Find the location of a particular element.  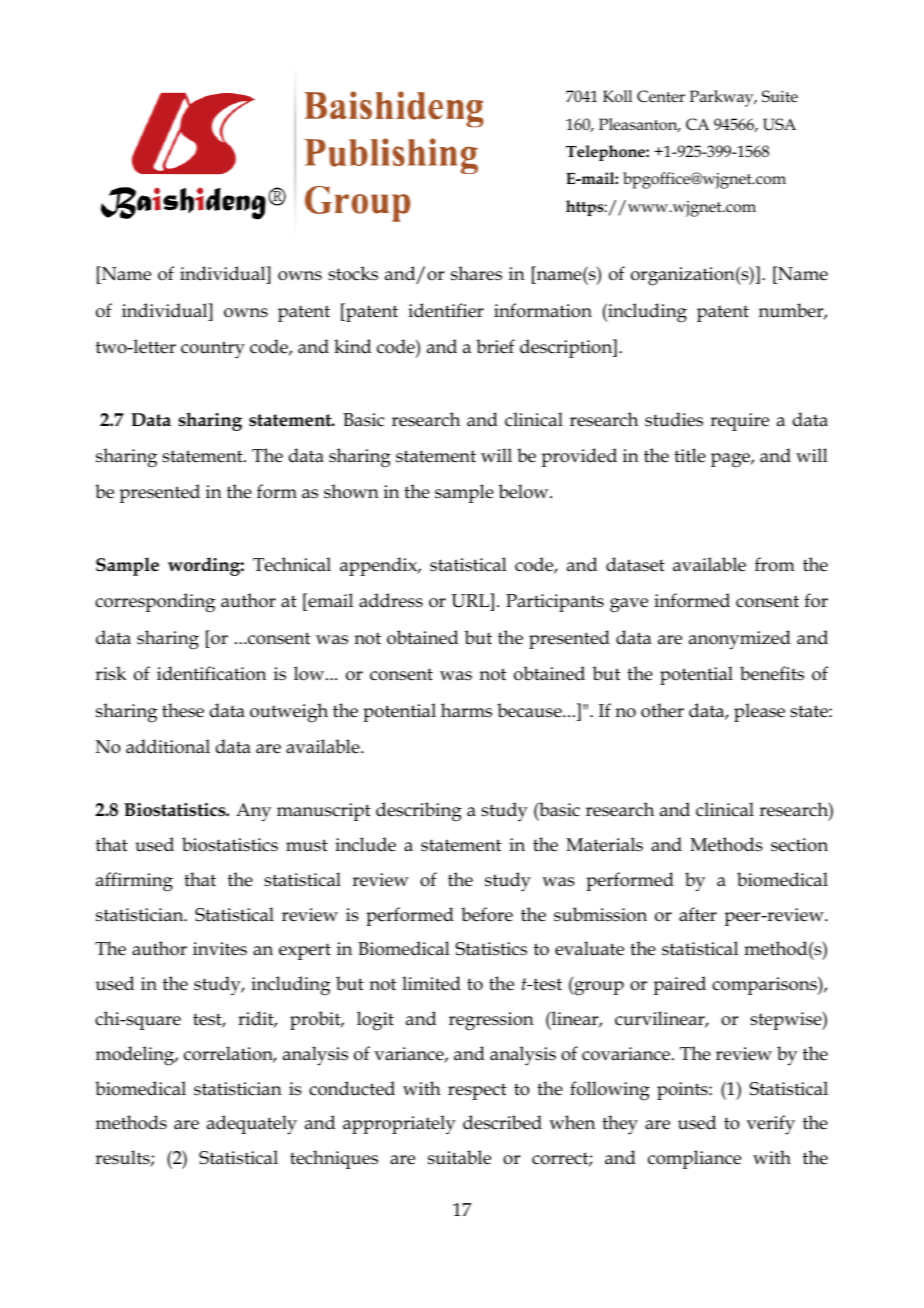

Koll is located at coordinates (617, 96).
